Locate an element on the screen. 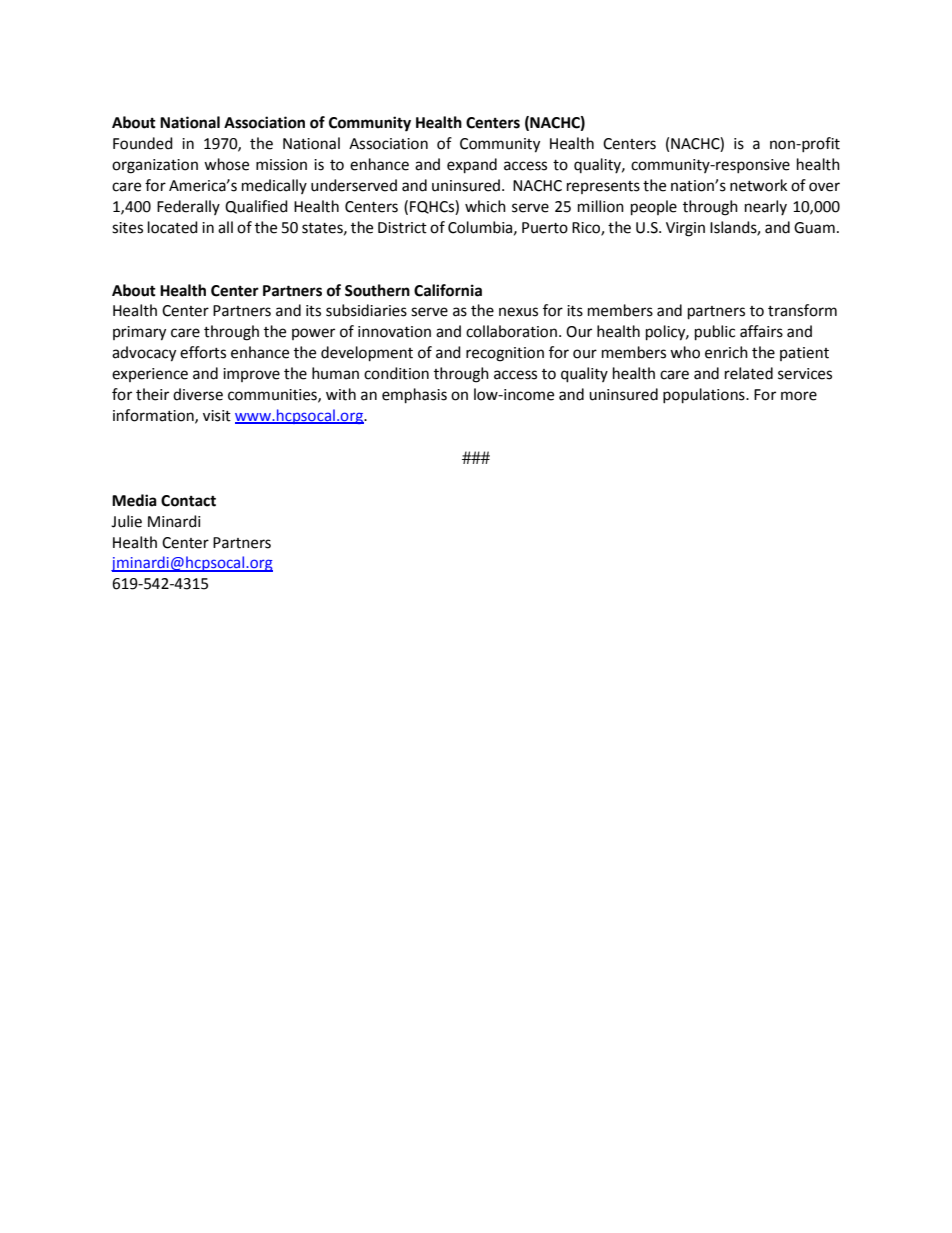  diverse is located at coordinates (198, 394).
